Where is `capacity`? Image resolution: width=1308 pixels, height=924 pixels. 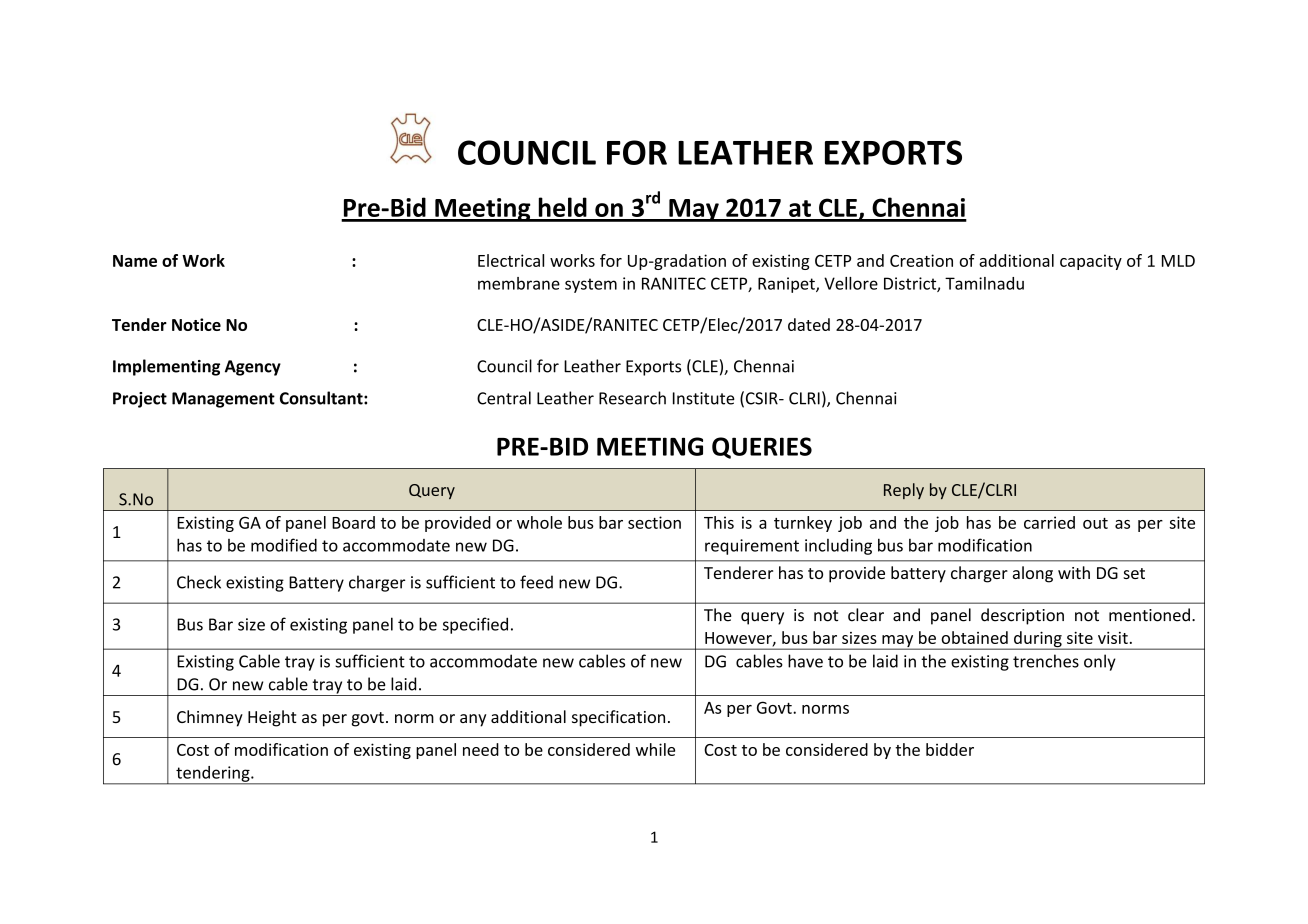 capacity is located at coordinates (1091, 262).
